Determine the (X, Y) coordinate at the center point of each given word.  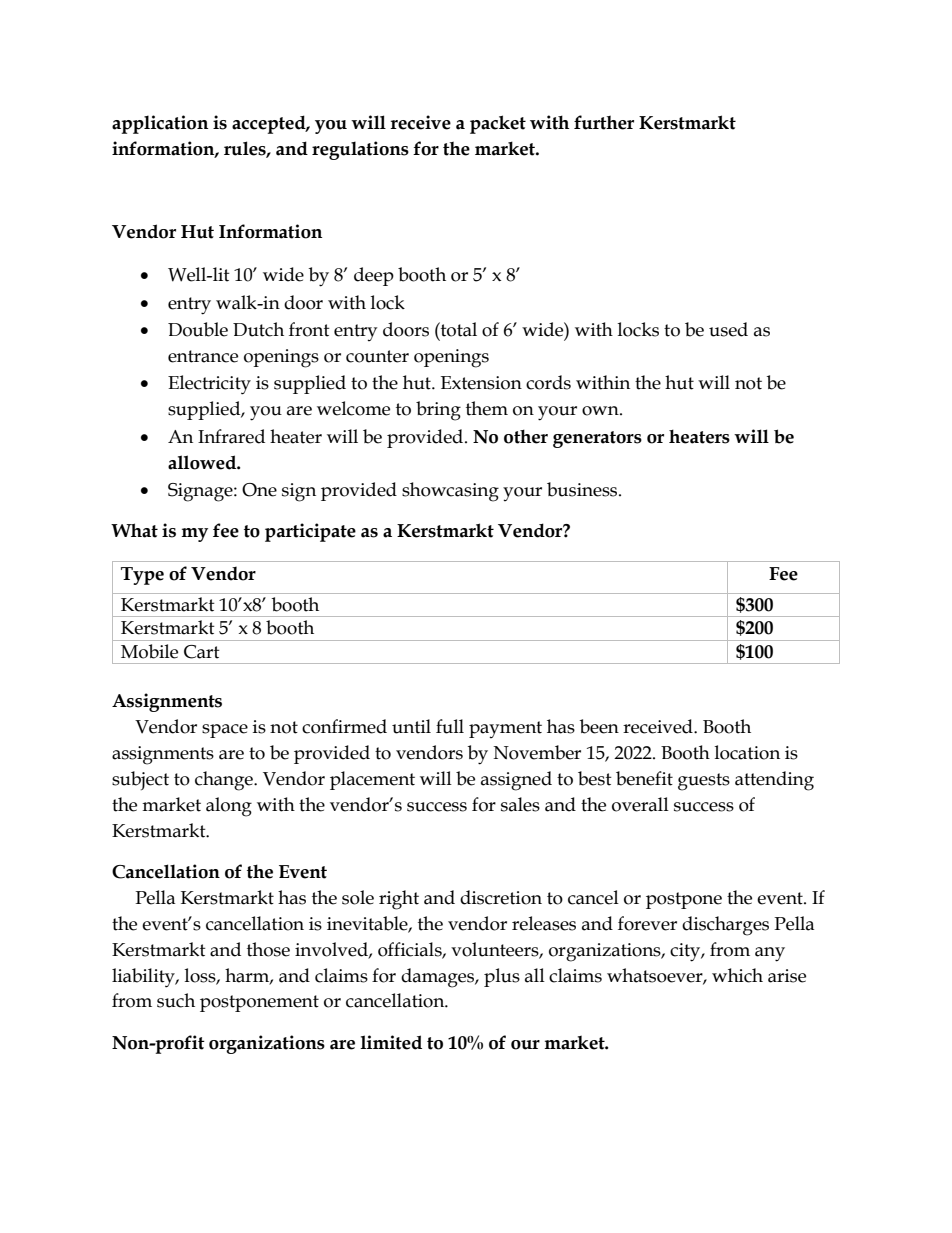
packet (498, 124)
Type (142, 576)
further (604, 122)
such (176, 1000)
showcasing (450, 492)
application (160, 124)
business (583, 489)
